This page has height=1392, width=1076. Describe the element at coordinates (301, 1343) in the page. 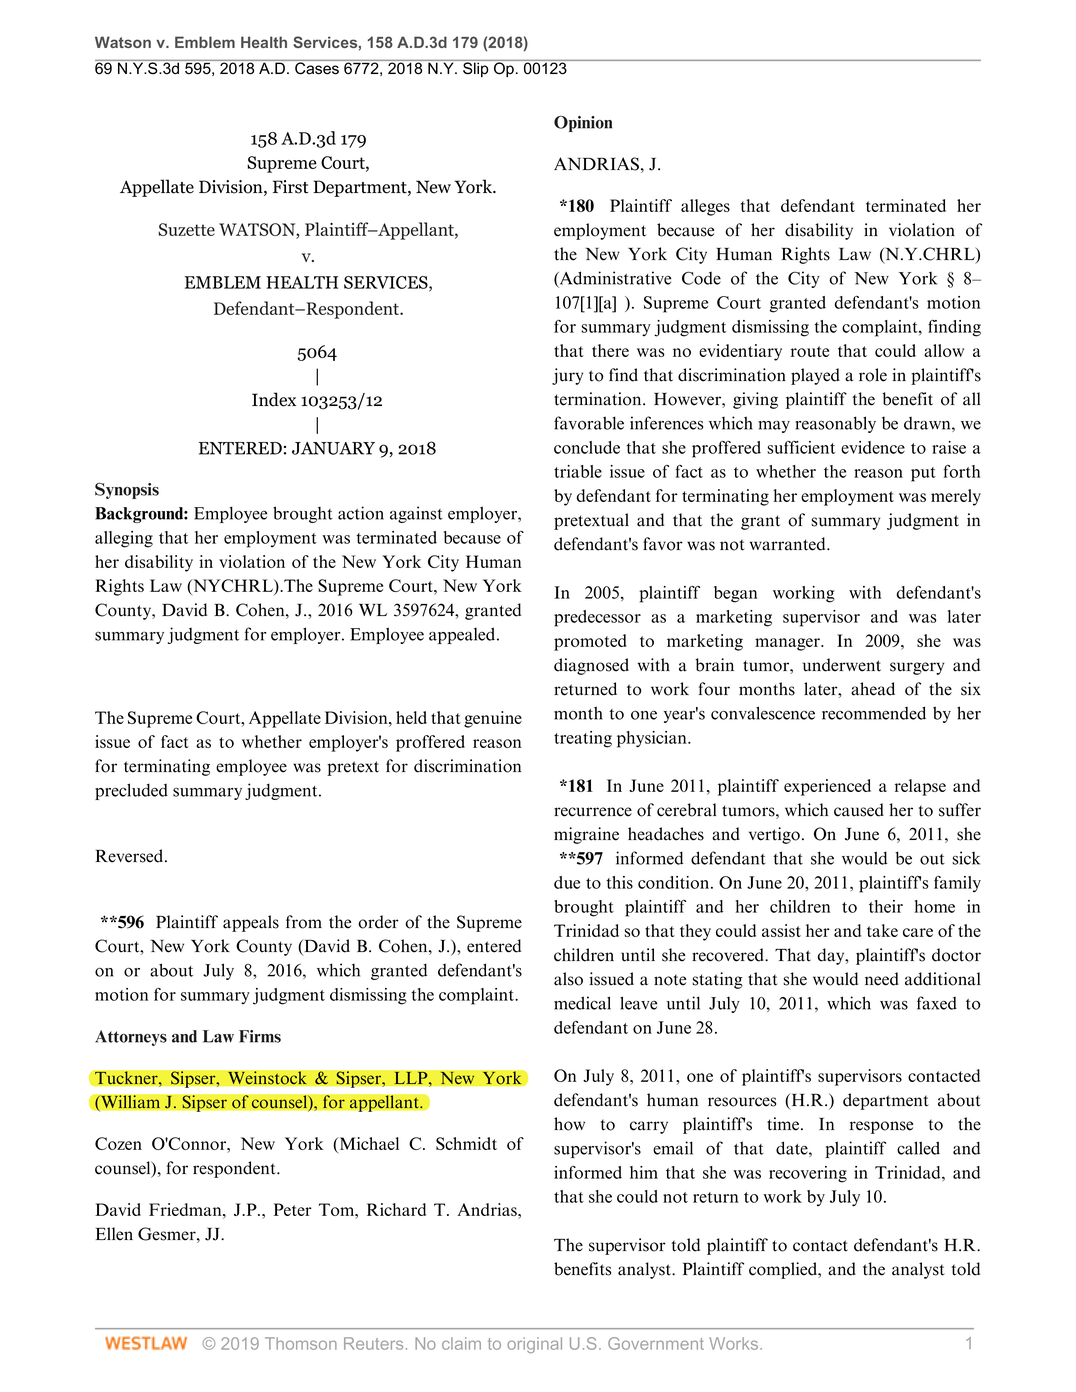

I see `Thomson` at that location.
